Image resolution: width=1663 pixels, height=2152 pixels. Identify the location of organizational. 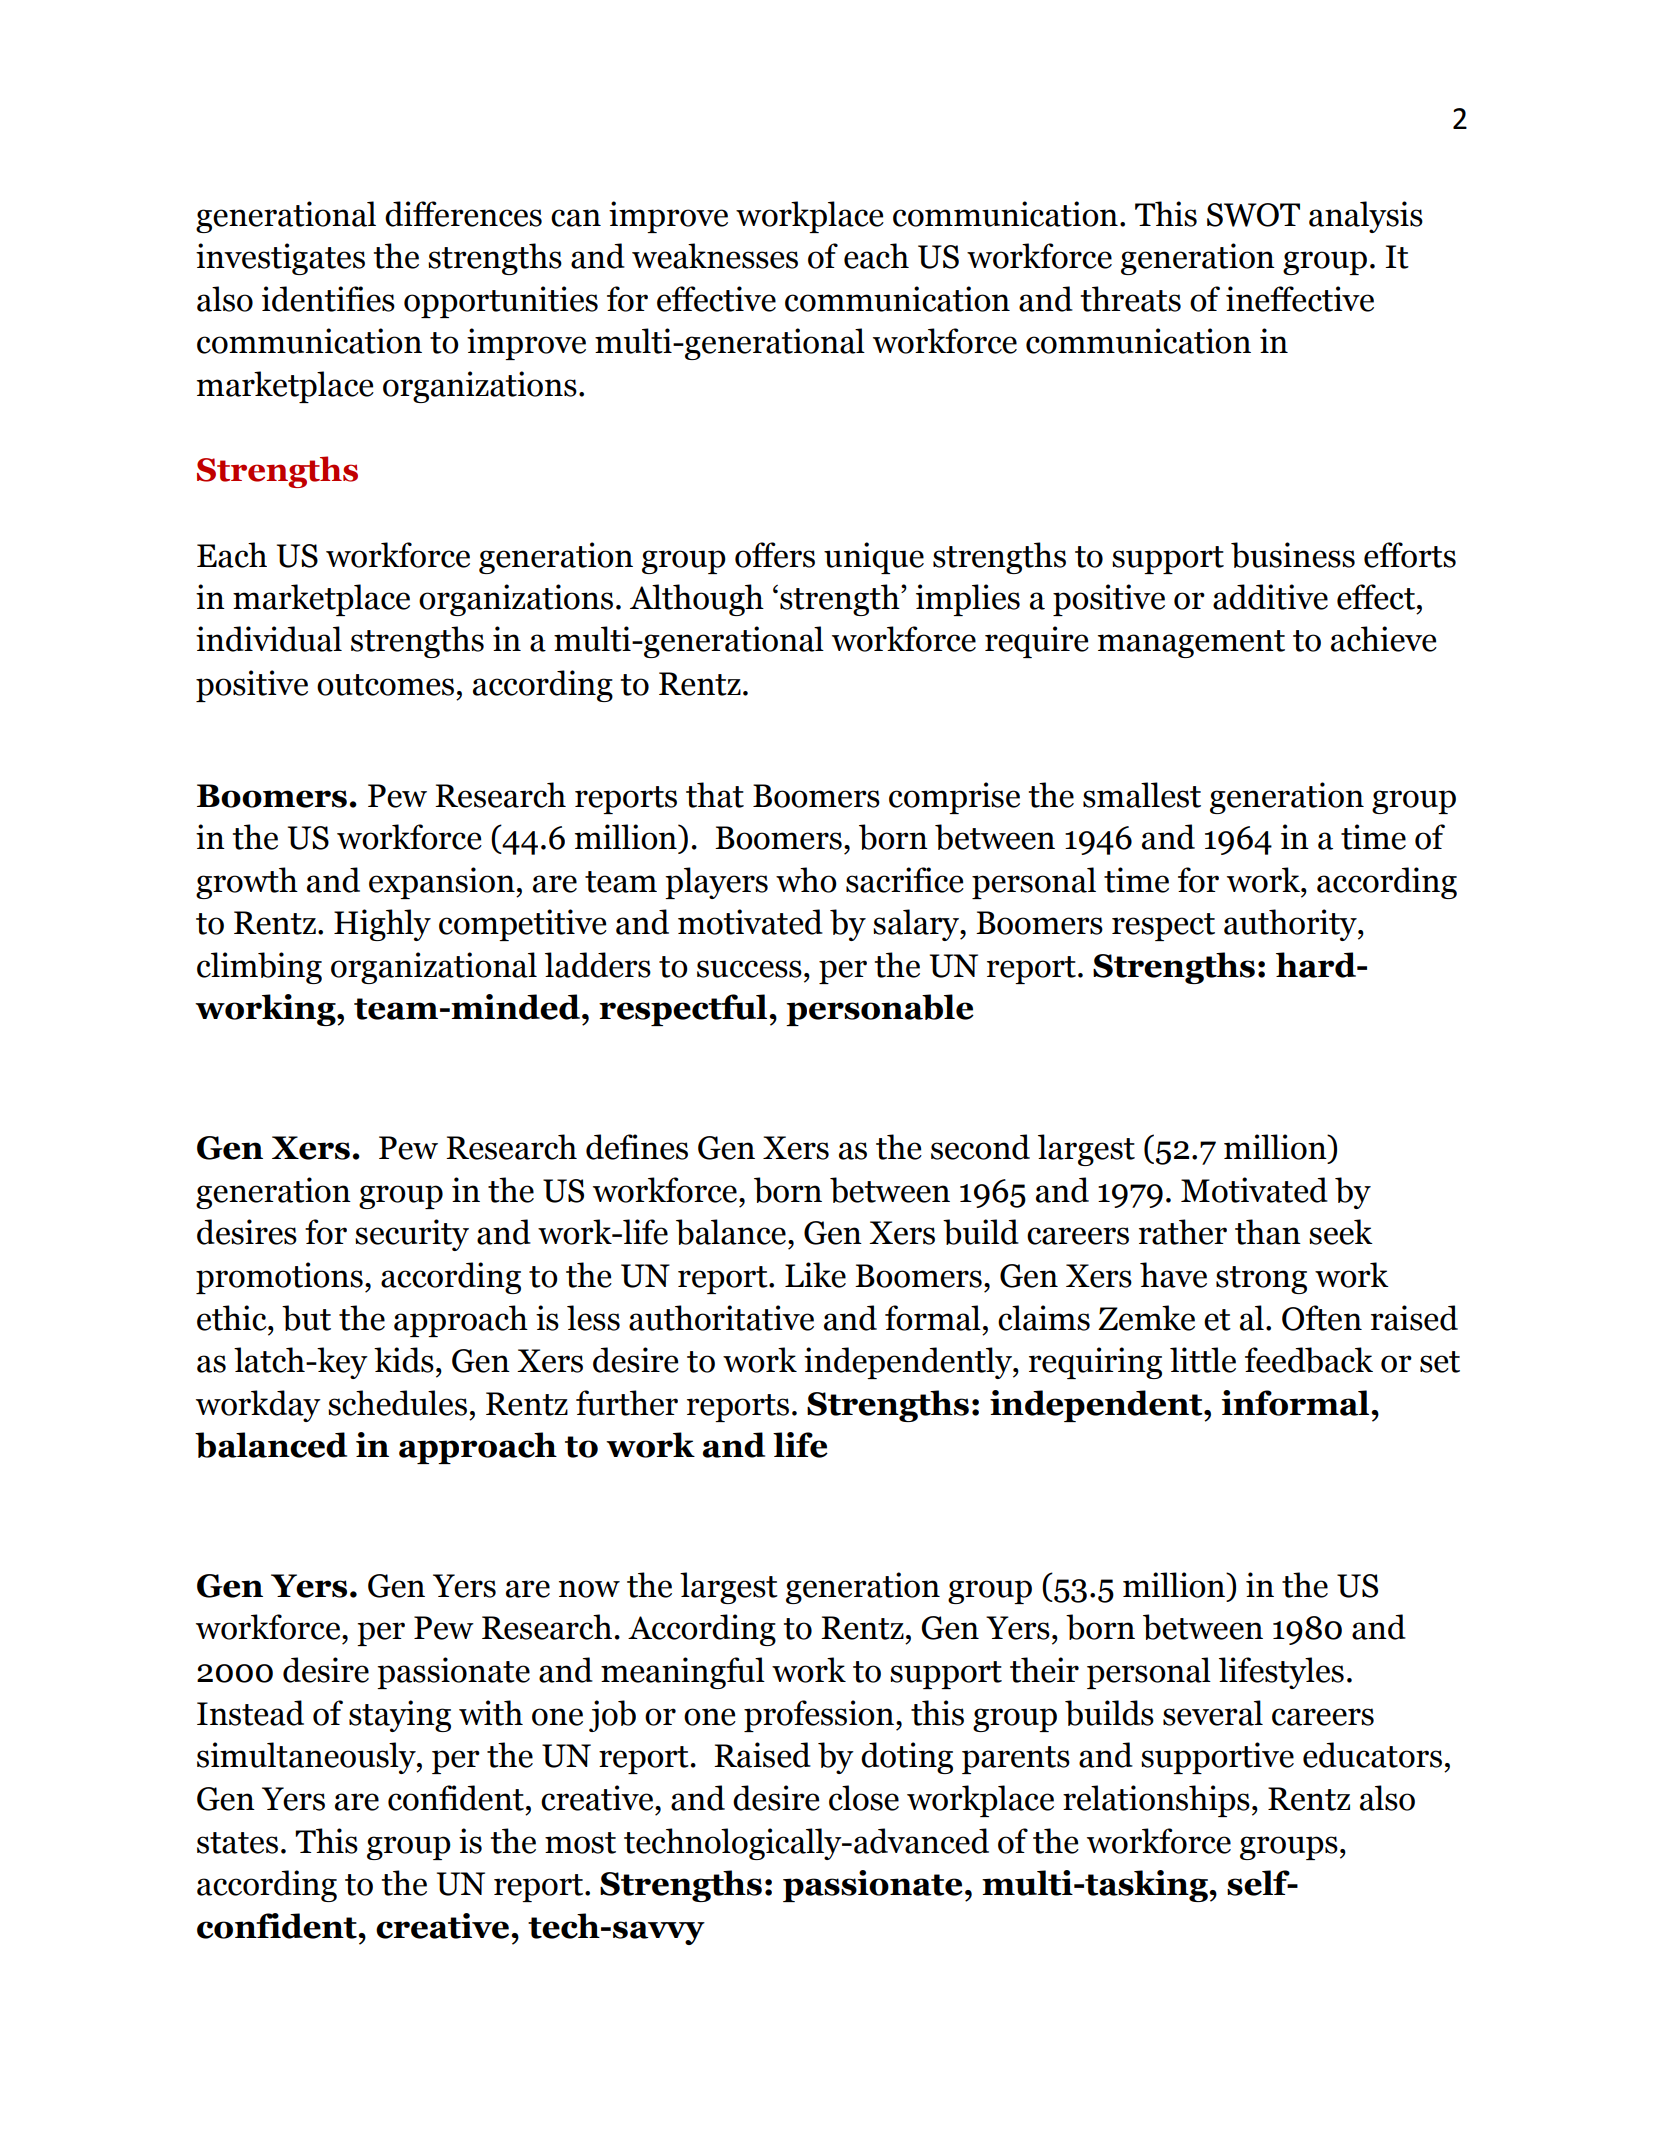
(434, 968).
